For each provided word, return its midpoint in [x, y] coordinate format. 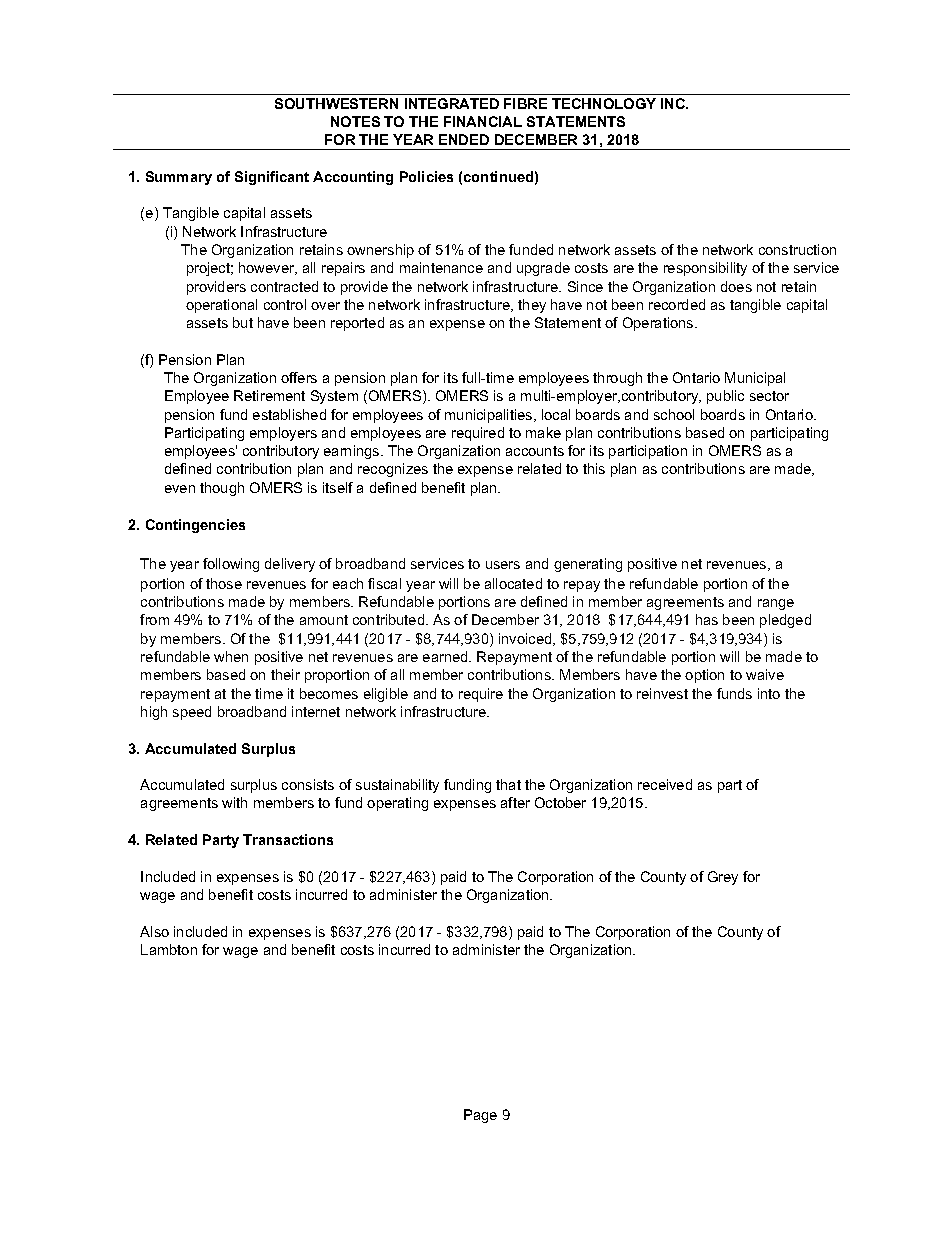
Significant [272, 178]
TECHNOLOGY [604, 103]
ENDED [464, 139]
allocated [513, 583]
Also [154, 931]
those [224, 583]
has [707, 619]
